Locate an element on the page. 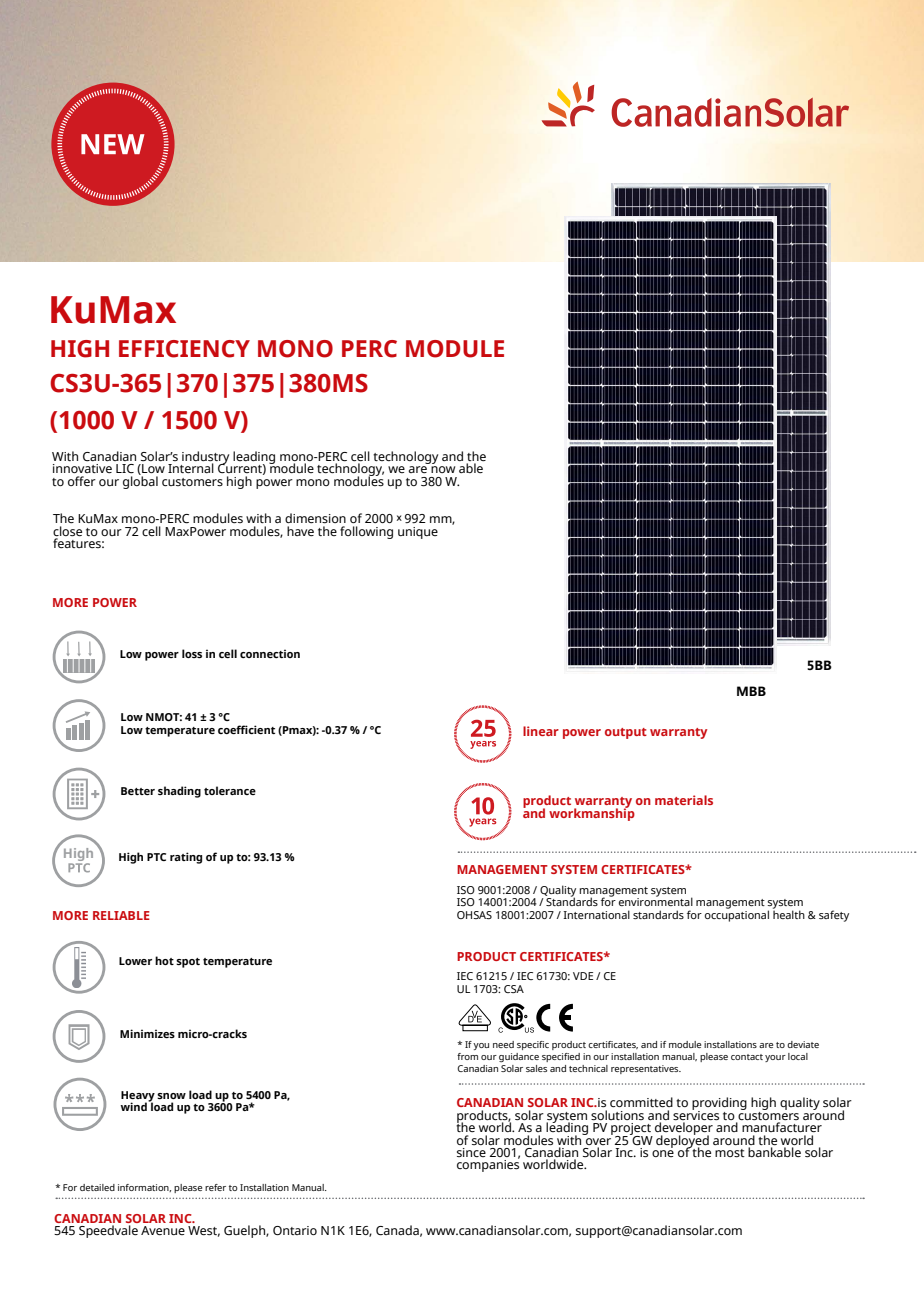  following is located at coordinates (366, 532).
